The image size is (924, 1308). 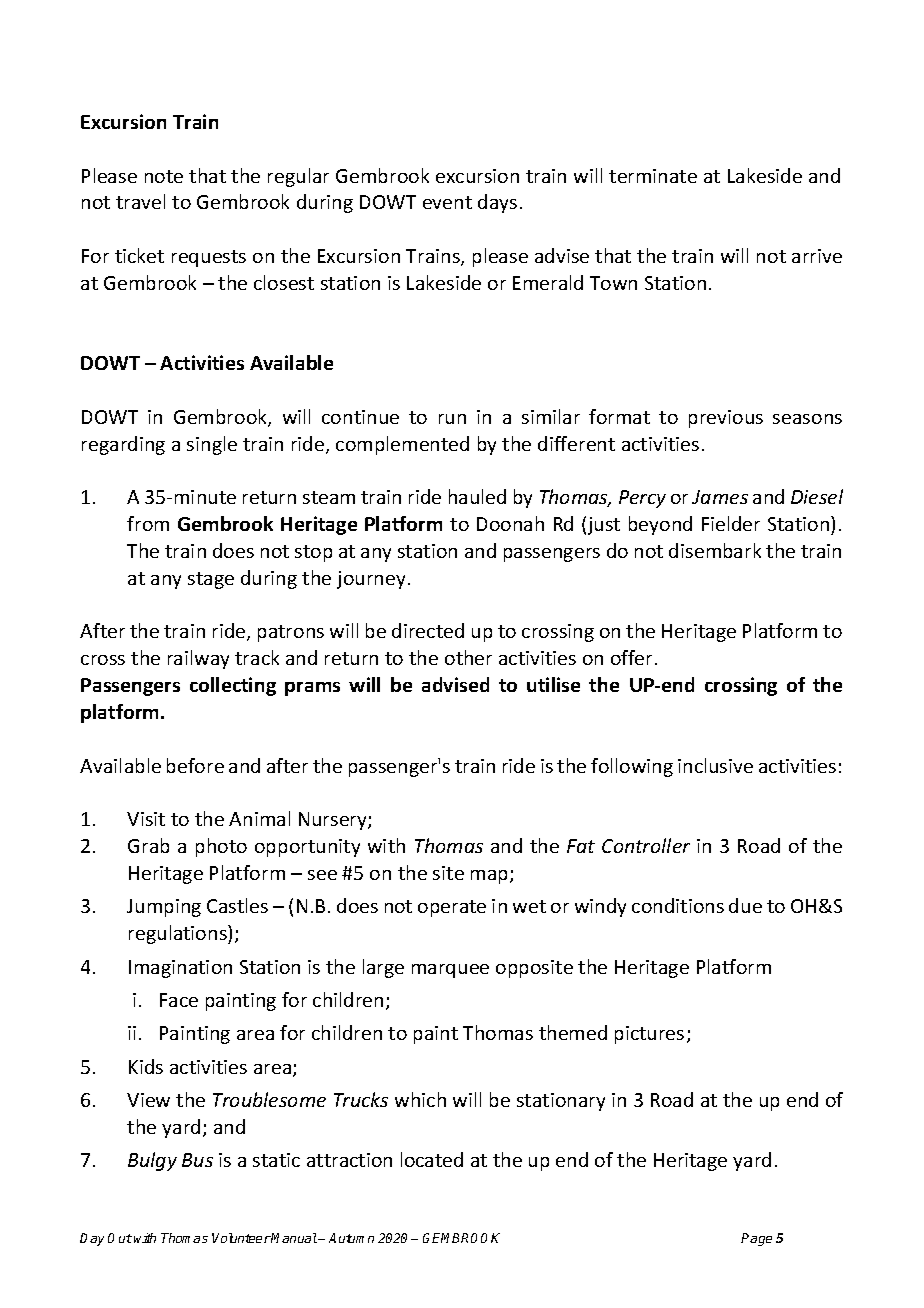 I want to click on note, so click(x=164, y=176).
